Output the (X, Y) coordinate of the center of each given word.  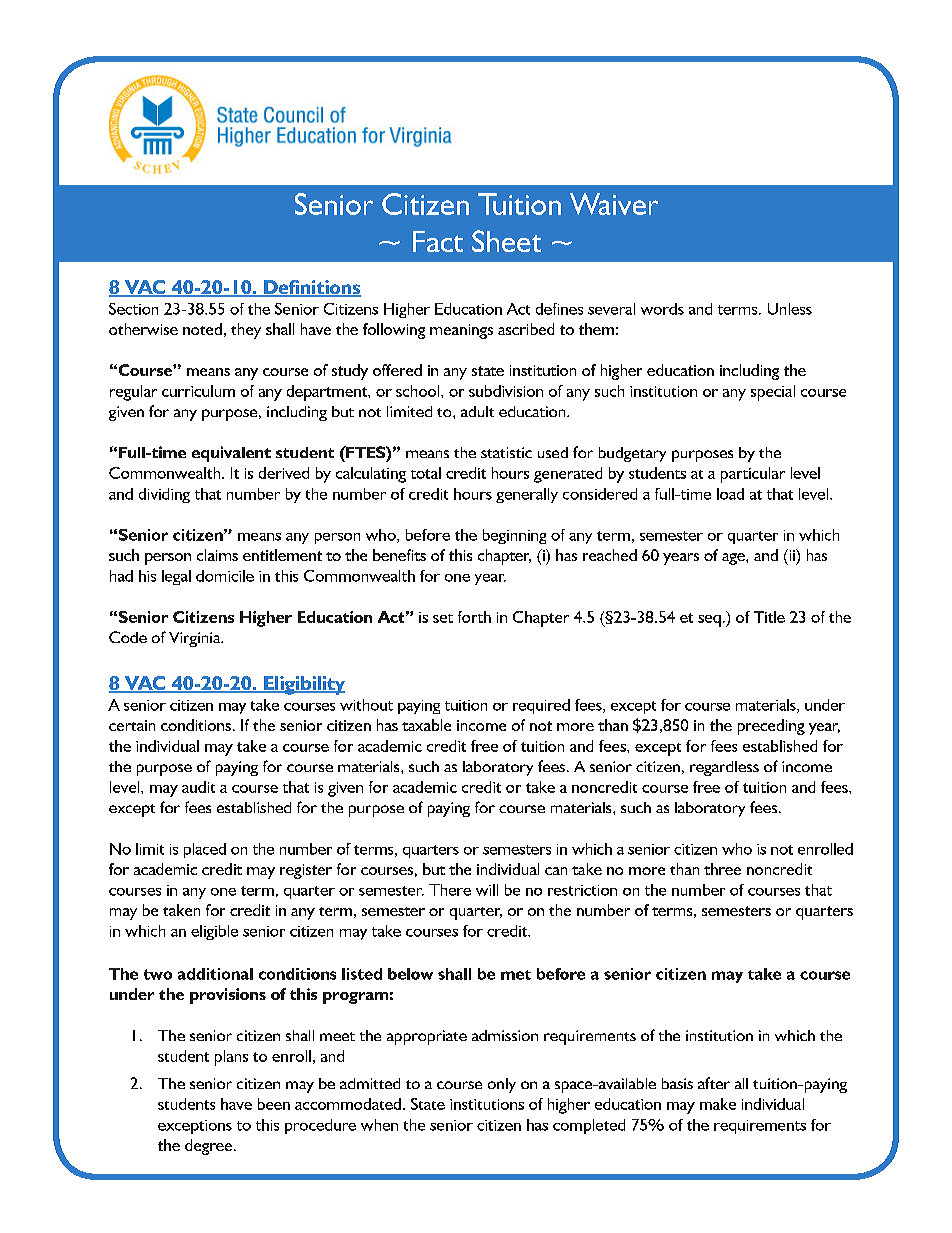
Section (133, 309)
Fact (438, 241)
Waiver (614, 204)
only (502, 1085)
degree (210, 1147)
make (718, 1104)
